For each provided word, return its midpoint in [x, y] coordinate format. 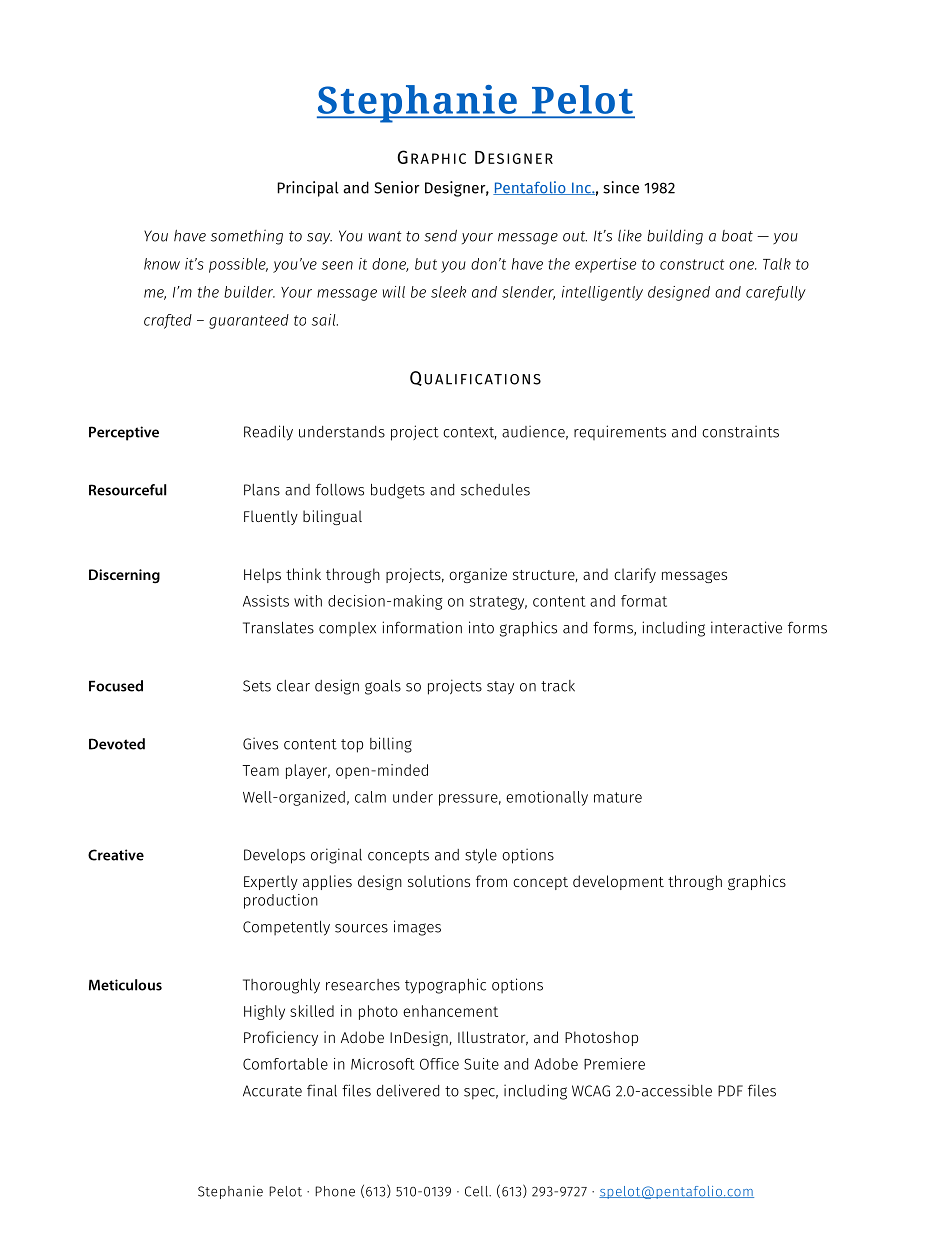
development [618, 882]
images [417, 928]
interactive [746, 627]
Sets [257, 686]
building [675, 237]
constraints [740, 431]
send [440, 236]
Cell [477, 1191]
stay [500, 688]
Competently [286, 928]
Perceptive [124, 433]
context [470, 433]
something [247, 237]
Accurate [272, 1091]
